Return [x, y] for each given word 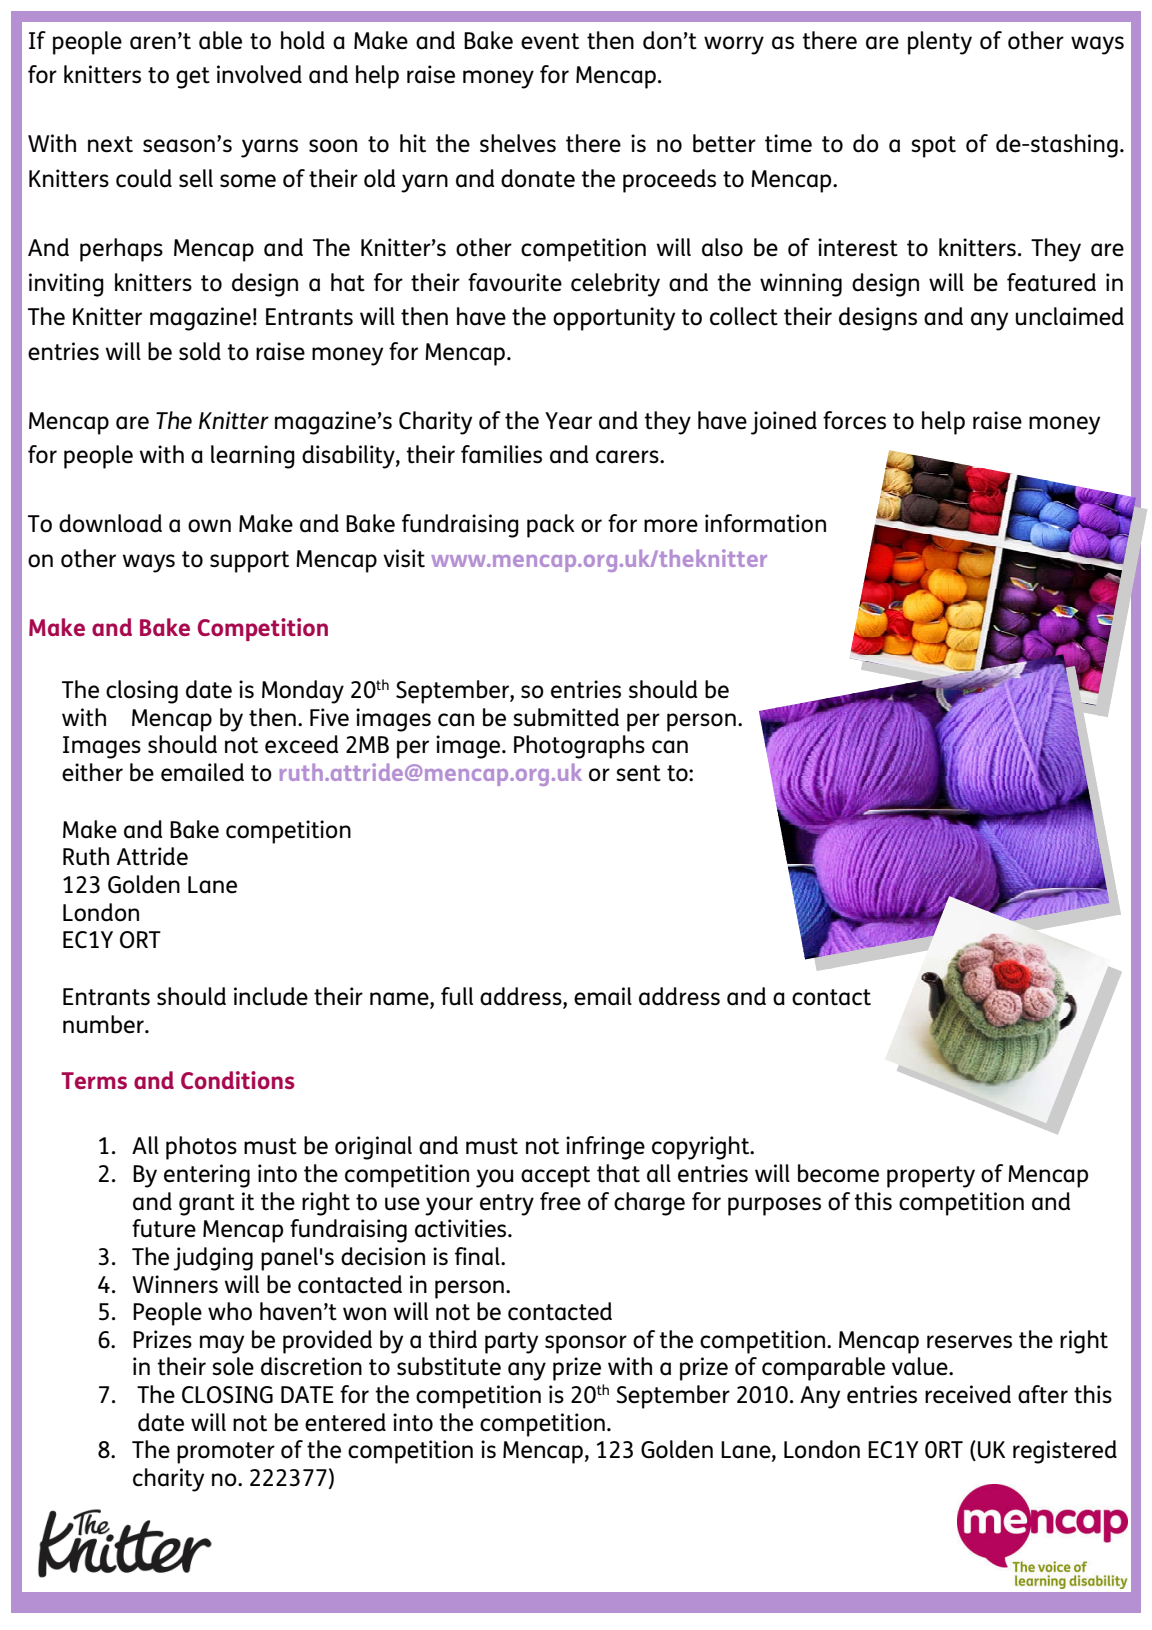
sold [200, 351]
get [193, 78]
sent [638, 773]
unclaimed [1070, 316]
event [550, 41]
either [92, 772]
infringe [605, 1148]
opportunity [614, 319]
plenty [940, 43]
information [765, 523]
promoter [226, 1453]
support [249, 562]
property [931, 1177]
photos [201, 1148]
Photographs [579, 747]
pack [551, 526]
